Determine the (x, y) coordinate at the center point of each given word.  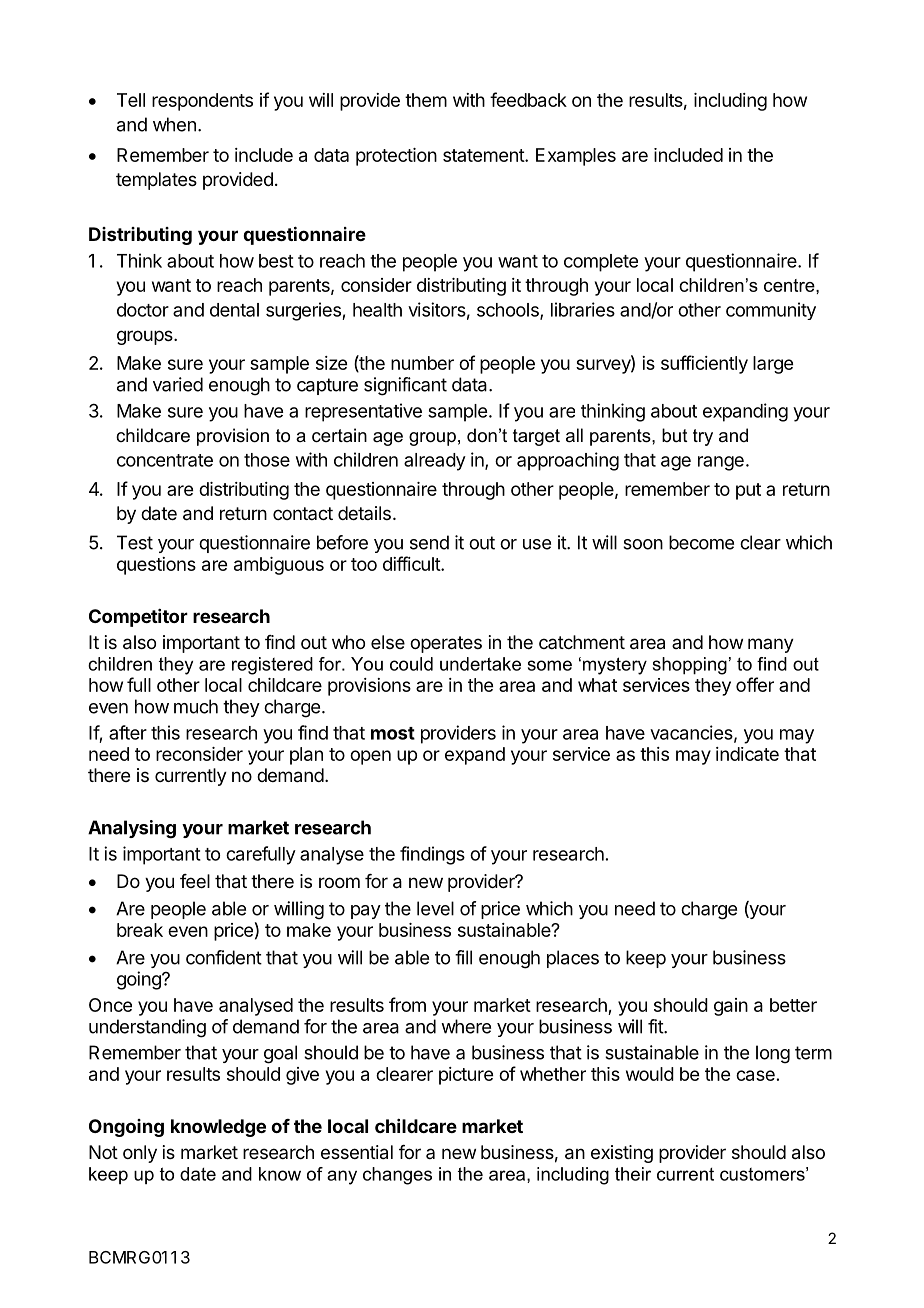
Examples (576, 157)
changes (397, 1176)
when (174, 124)
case (755, 1075)
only (140, 1154)
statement (484, 155)
